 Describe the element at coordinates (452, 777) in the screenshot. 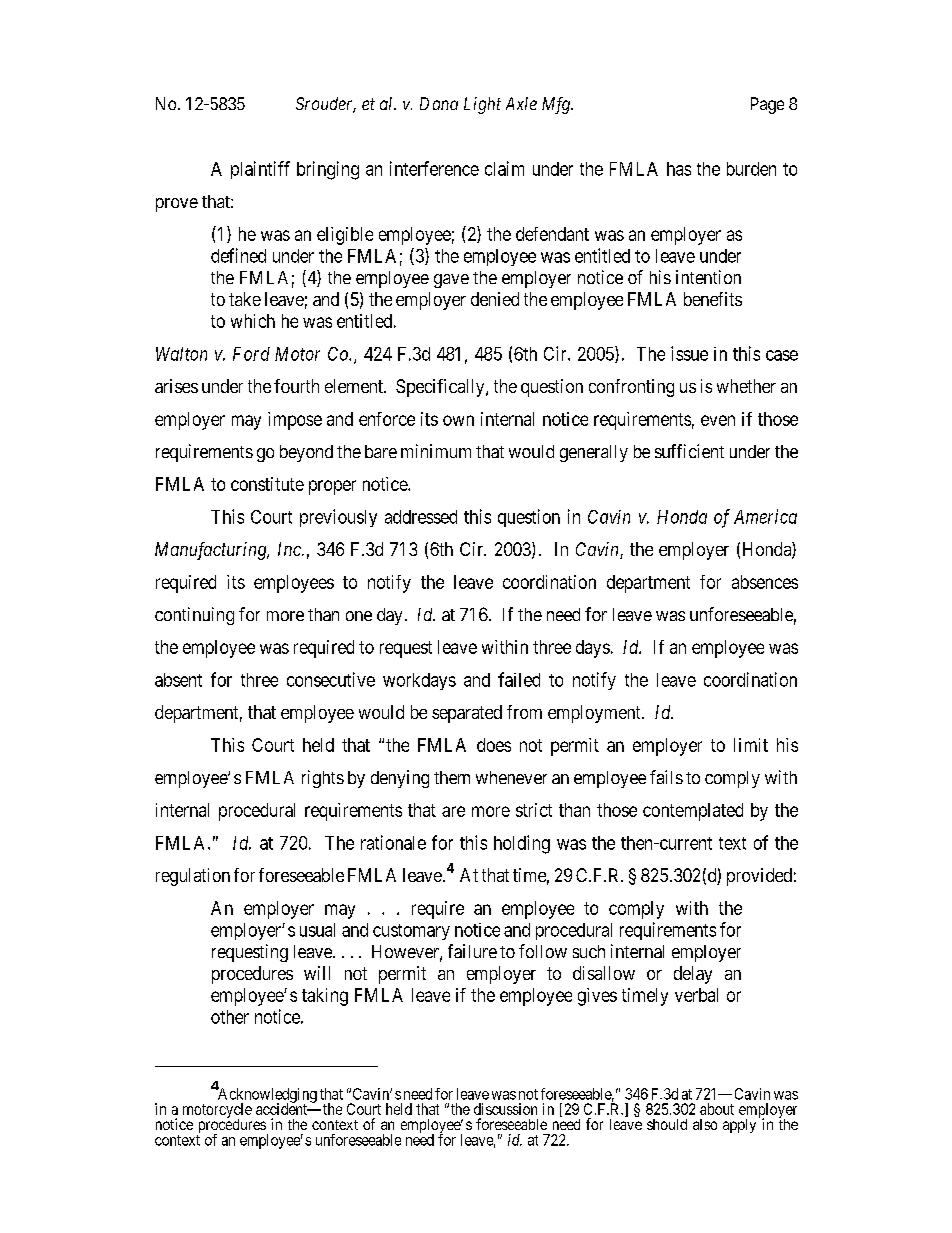

I see `them` at that location.
